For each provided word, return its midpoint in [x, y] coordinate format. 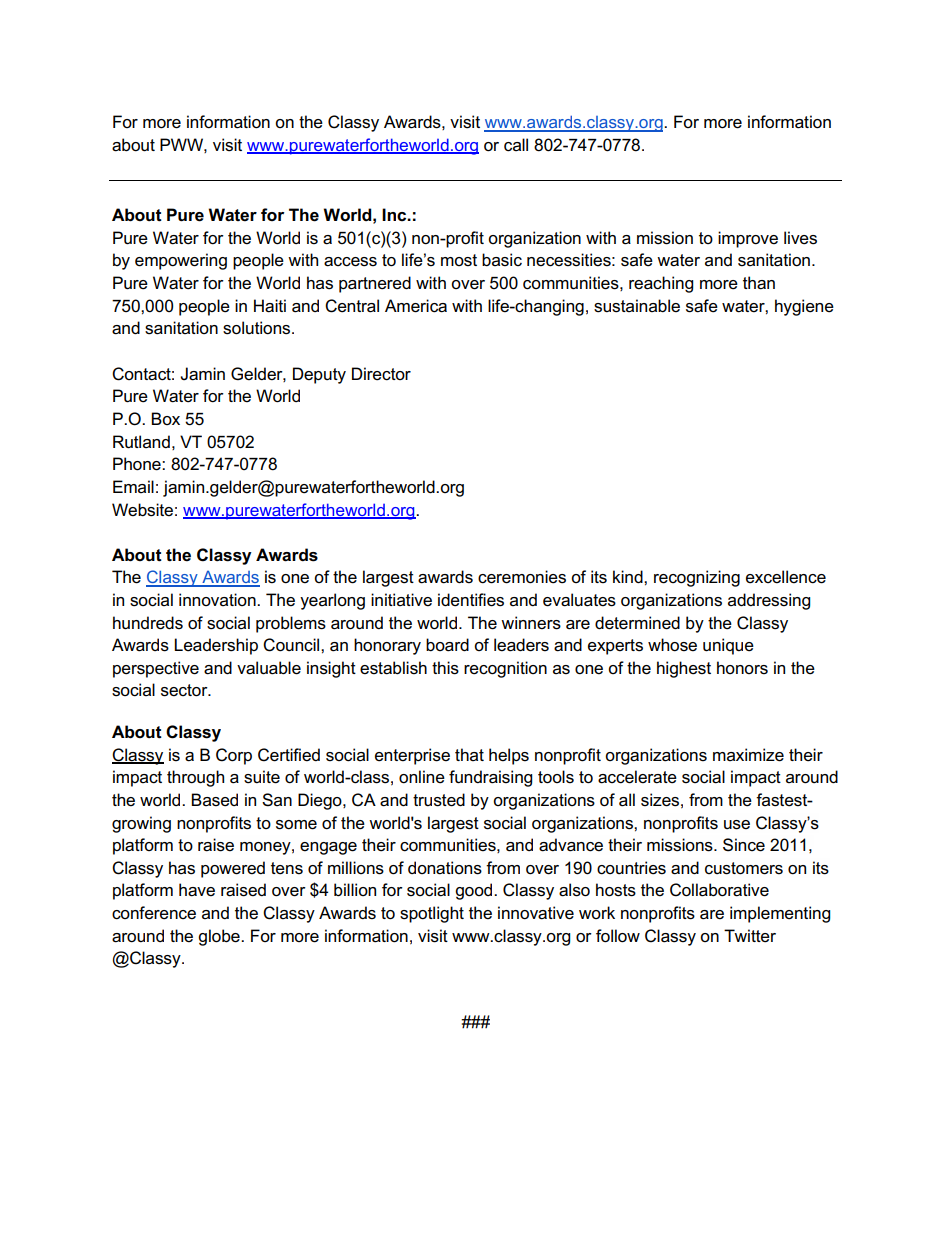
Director [381, 374]
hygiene [804, 307]
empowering [181, 261]
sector [185, 690]
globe [220, 937]
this [445, 668]
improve [748, 239]
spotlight [432, 914]
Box [165, 418]
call [516, 145]
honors [742, 668]
